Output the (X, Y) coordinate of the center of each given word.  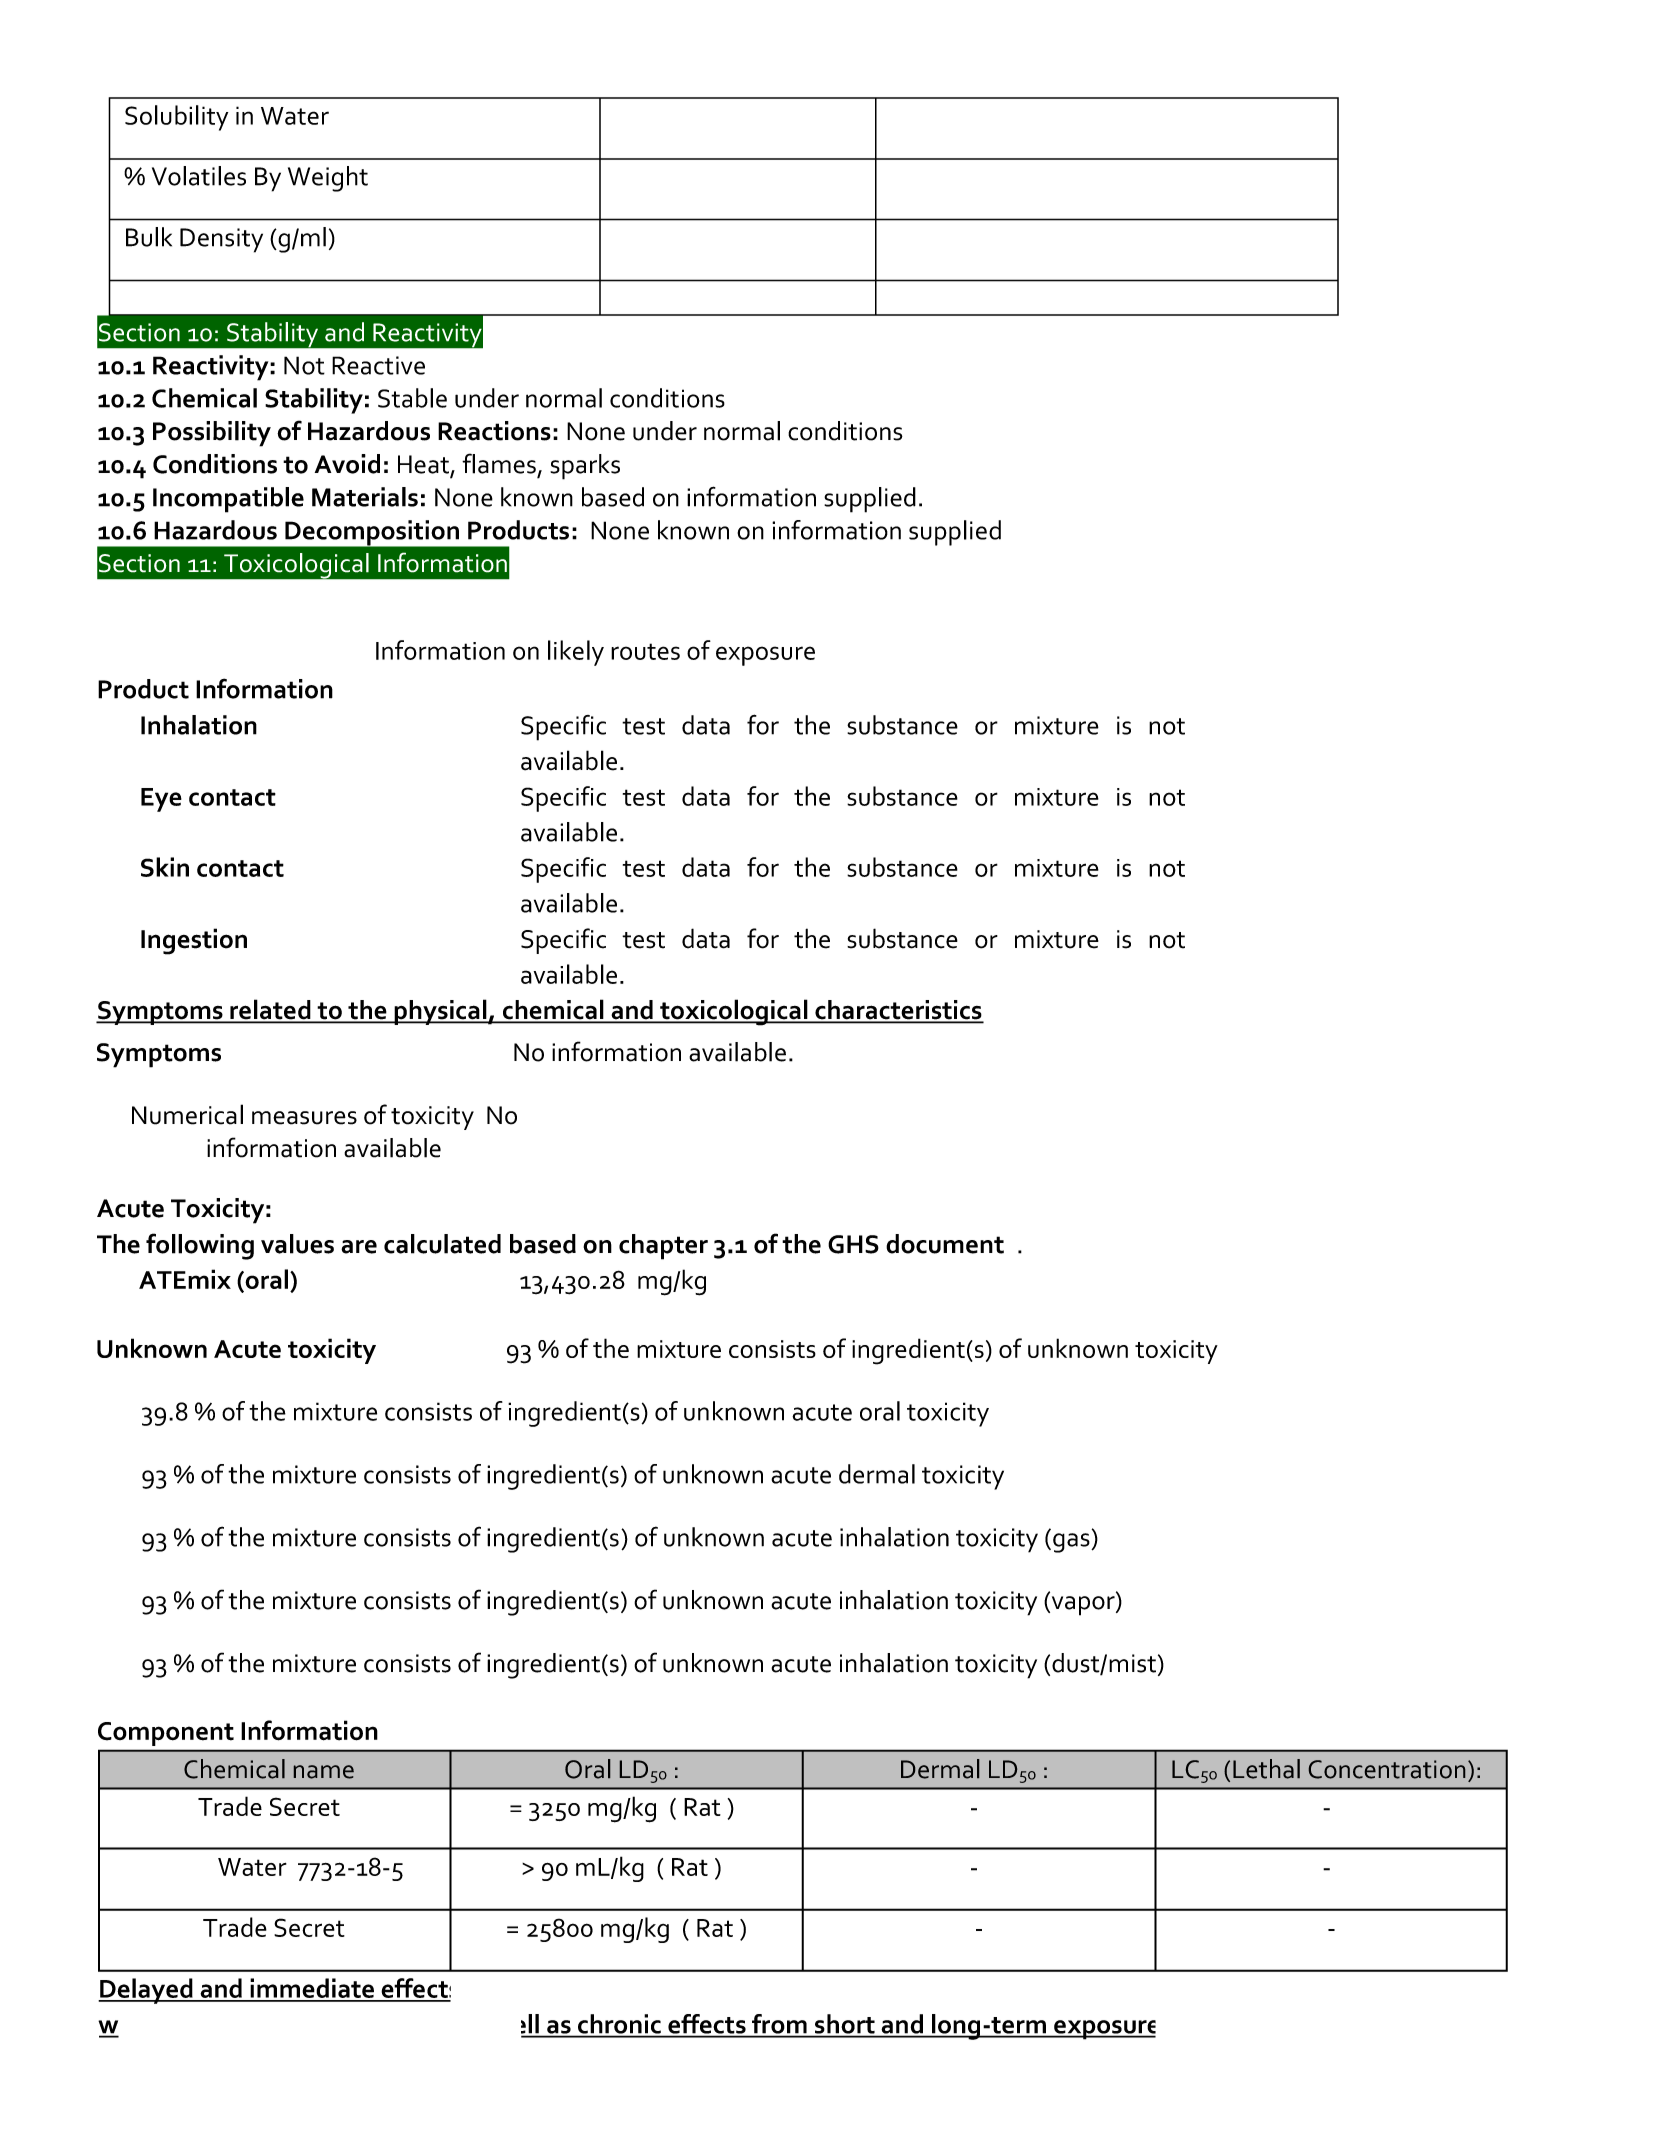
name (324, 1772)
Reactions (494, 431)
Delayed (146, 1991)
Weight (328, 179)
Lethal (1266, 1769)
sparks (585, 467)
